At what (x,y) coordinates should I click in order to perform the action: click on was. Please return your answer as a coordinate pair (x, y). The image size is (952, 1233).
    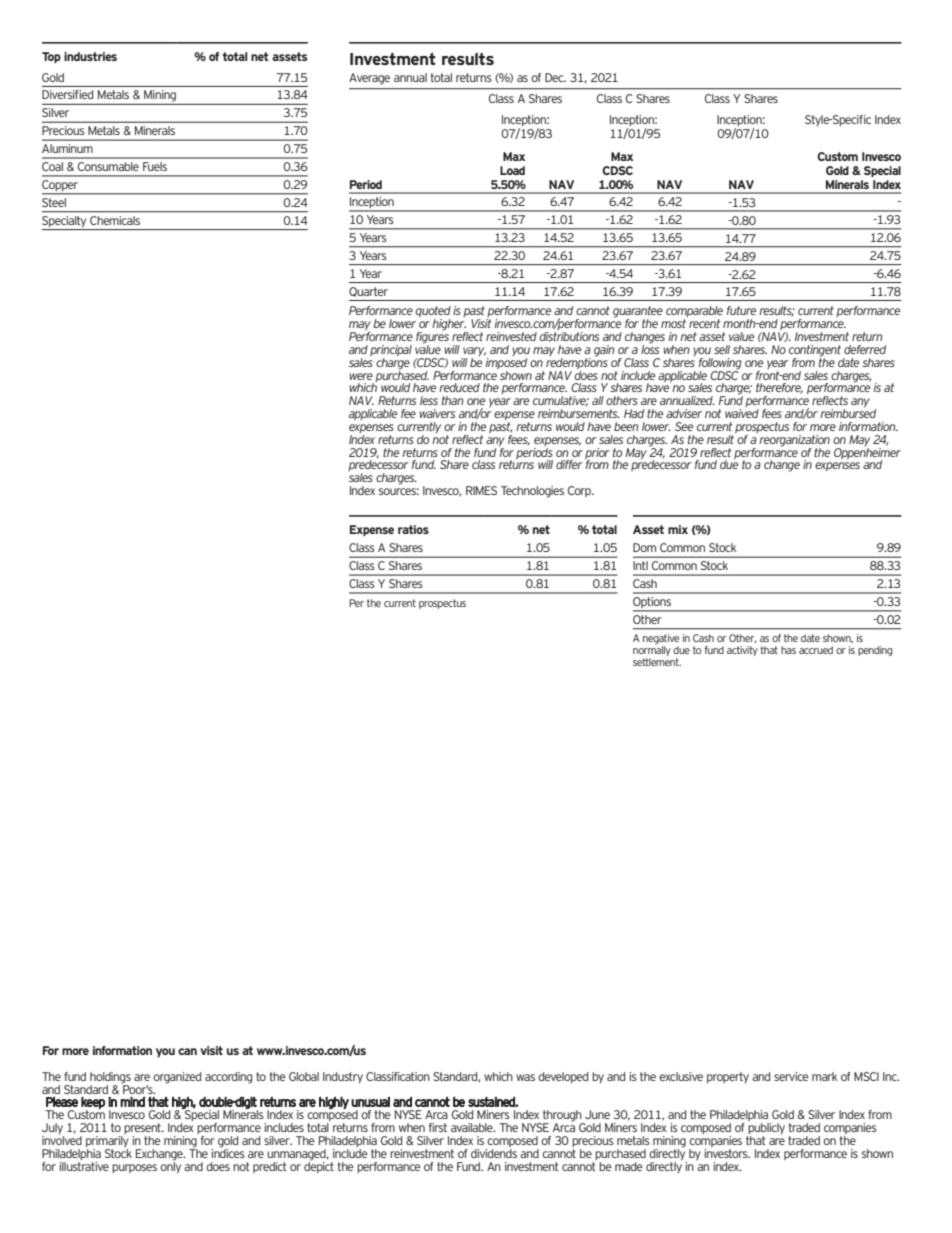
    Looking at the image, I should click on (525, 1077).
